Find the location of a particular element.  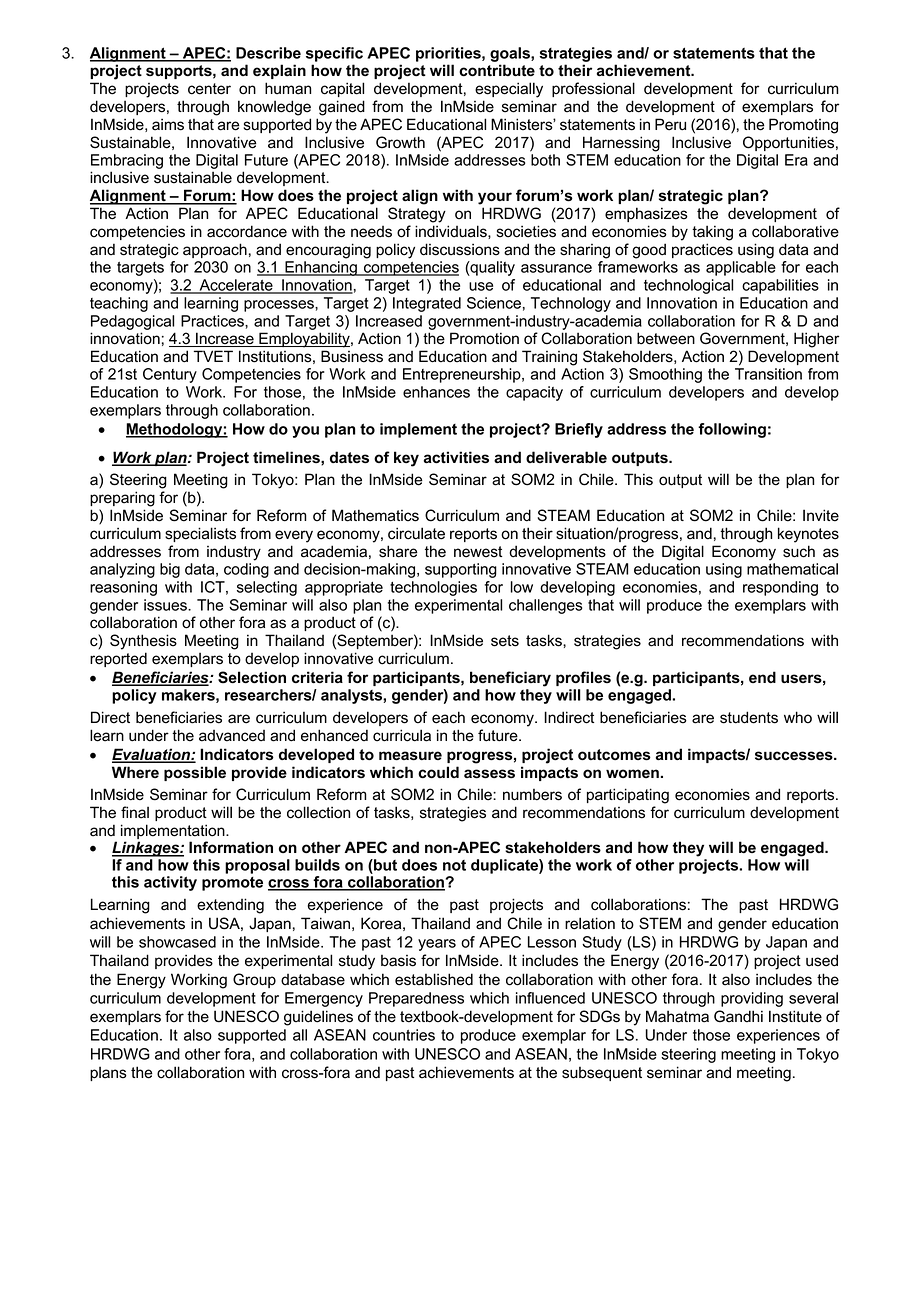

supporting is located at coordinates (461, 570).
